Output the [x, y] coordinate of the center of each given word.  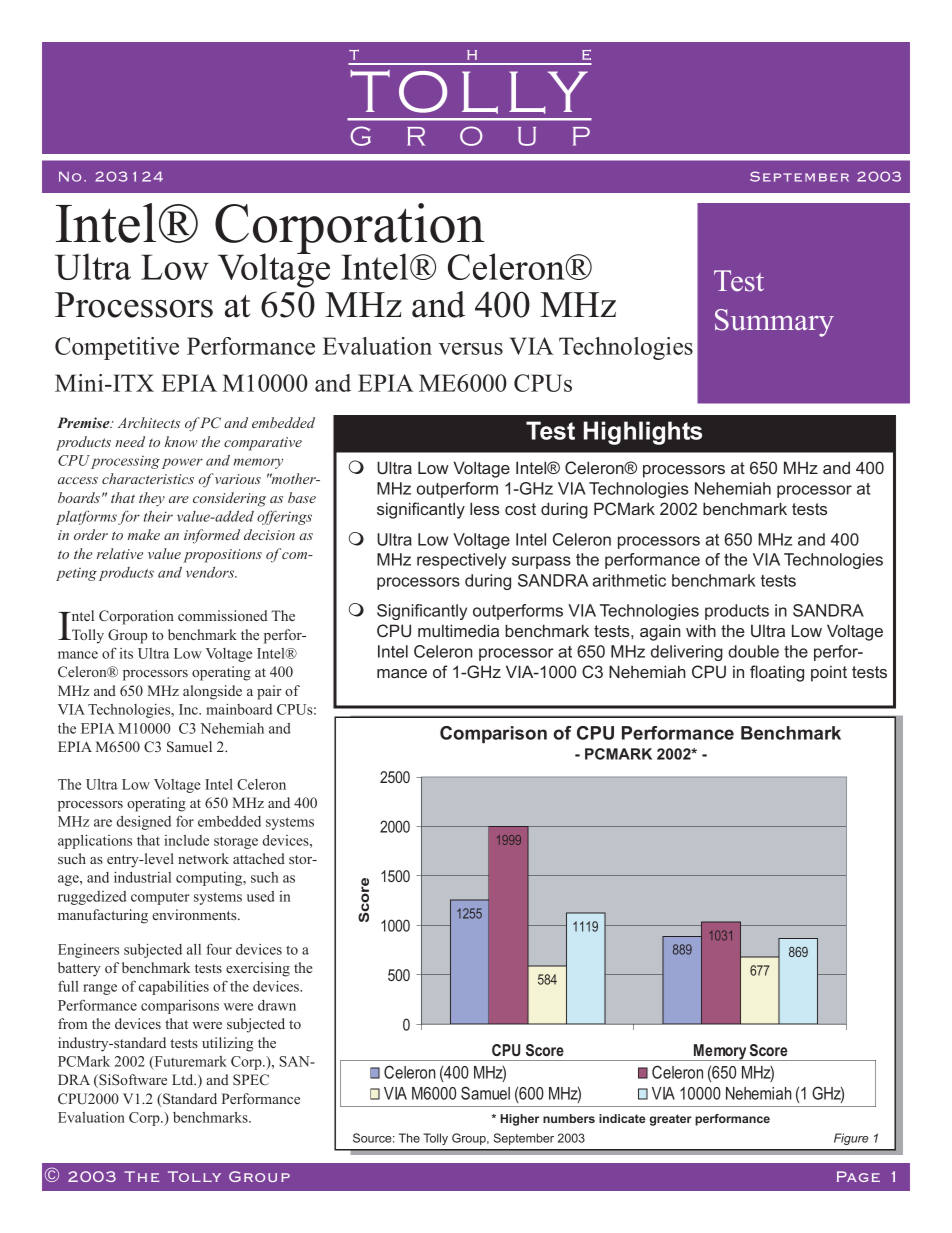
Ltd [184, 1079]
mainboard [239, 709]
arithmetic [629, 580]
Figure [851, 1139]
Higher [519, 1120]
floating [777, 673]
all [194, 949]
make [143, 534]
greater [670, 1120]
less [485, 508]
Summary [774, 323]
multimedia [458, 630]
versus [471, 349]
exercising [258, 969]
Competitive [117, 348]
